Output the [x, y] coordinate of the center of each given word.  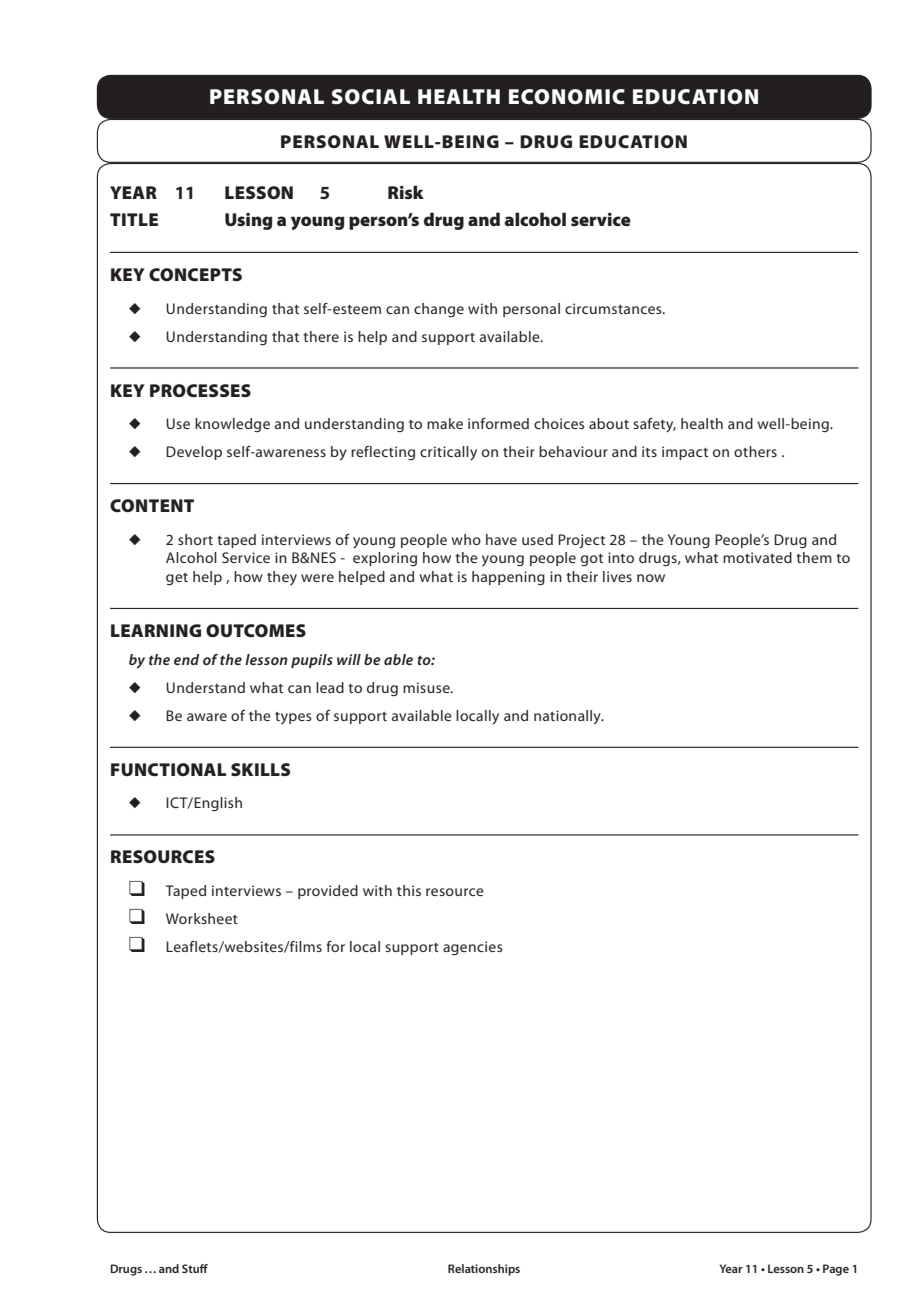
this [409, 890]
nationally [568, 717]
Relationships [484, 1270]
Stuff [195, 1268]
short [195, 539]
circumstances [614, 308]
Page [836, 1270]
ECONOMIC [567, 97]
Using [249, 221]
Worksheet [202, 918]
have [501, 539]
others [755, 451]
